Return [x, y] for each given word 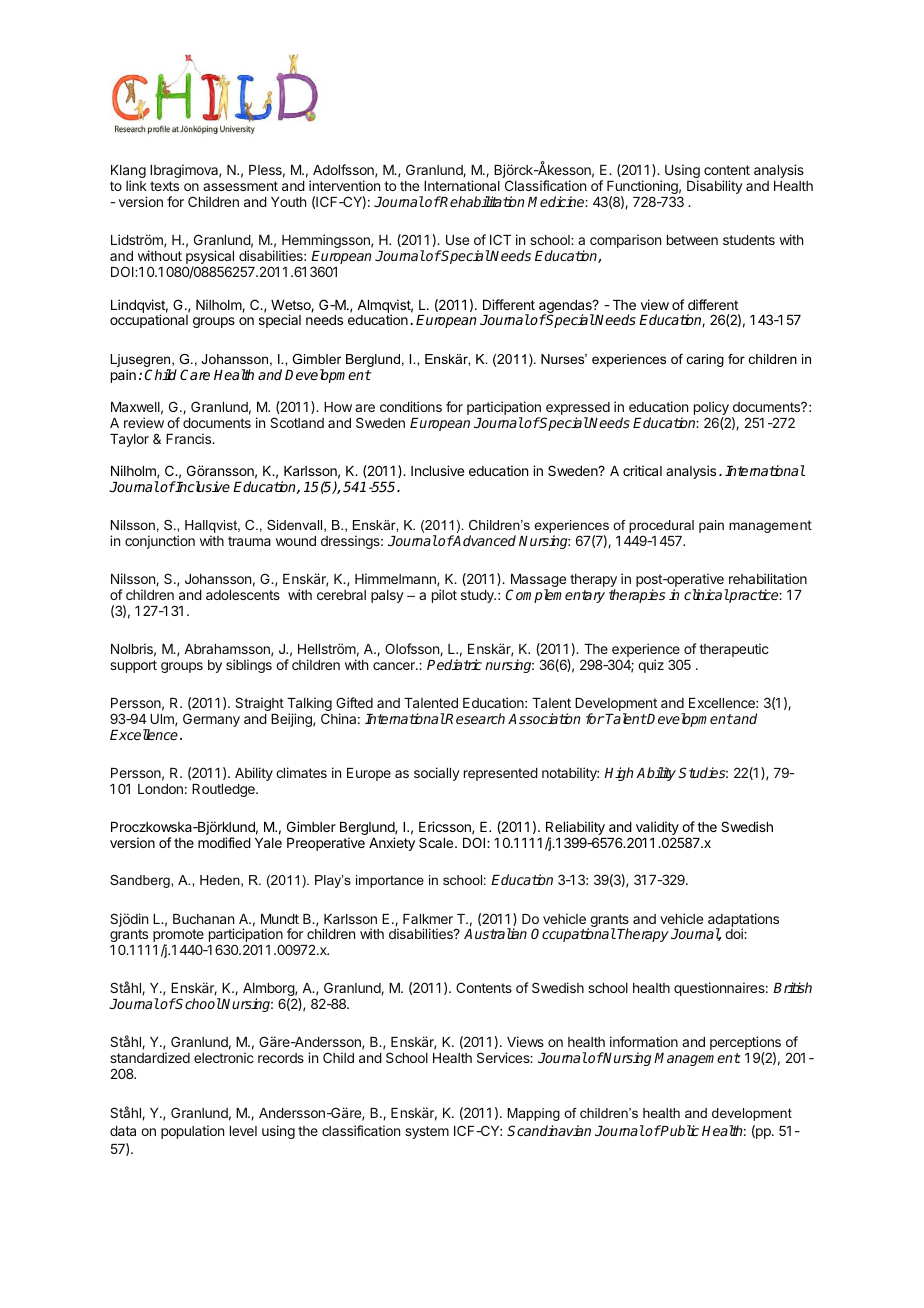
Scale [437, 842]
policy [711, 409]
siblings [249, 666]
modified [224, 842]
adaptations [743, 921]
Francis [190, 438]
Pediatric [454, 664]
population [192, 1132]
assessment [240, 186]
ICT [500, 239]
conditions [411, 406]
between [692, 240]
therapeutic [734, 650]
